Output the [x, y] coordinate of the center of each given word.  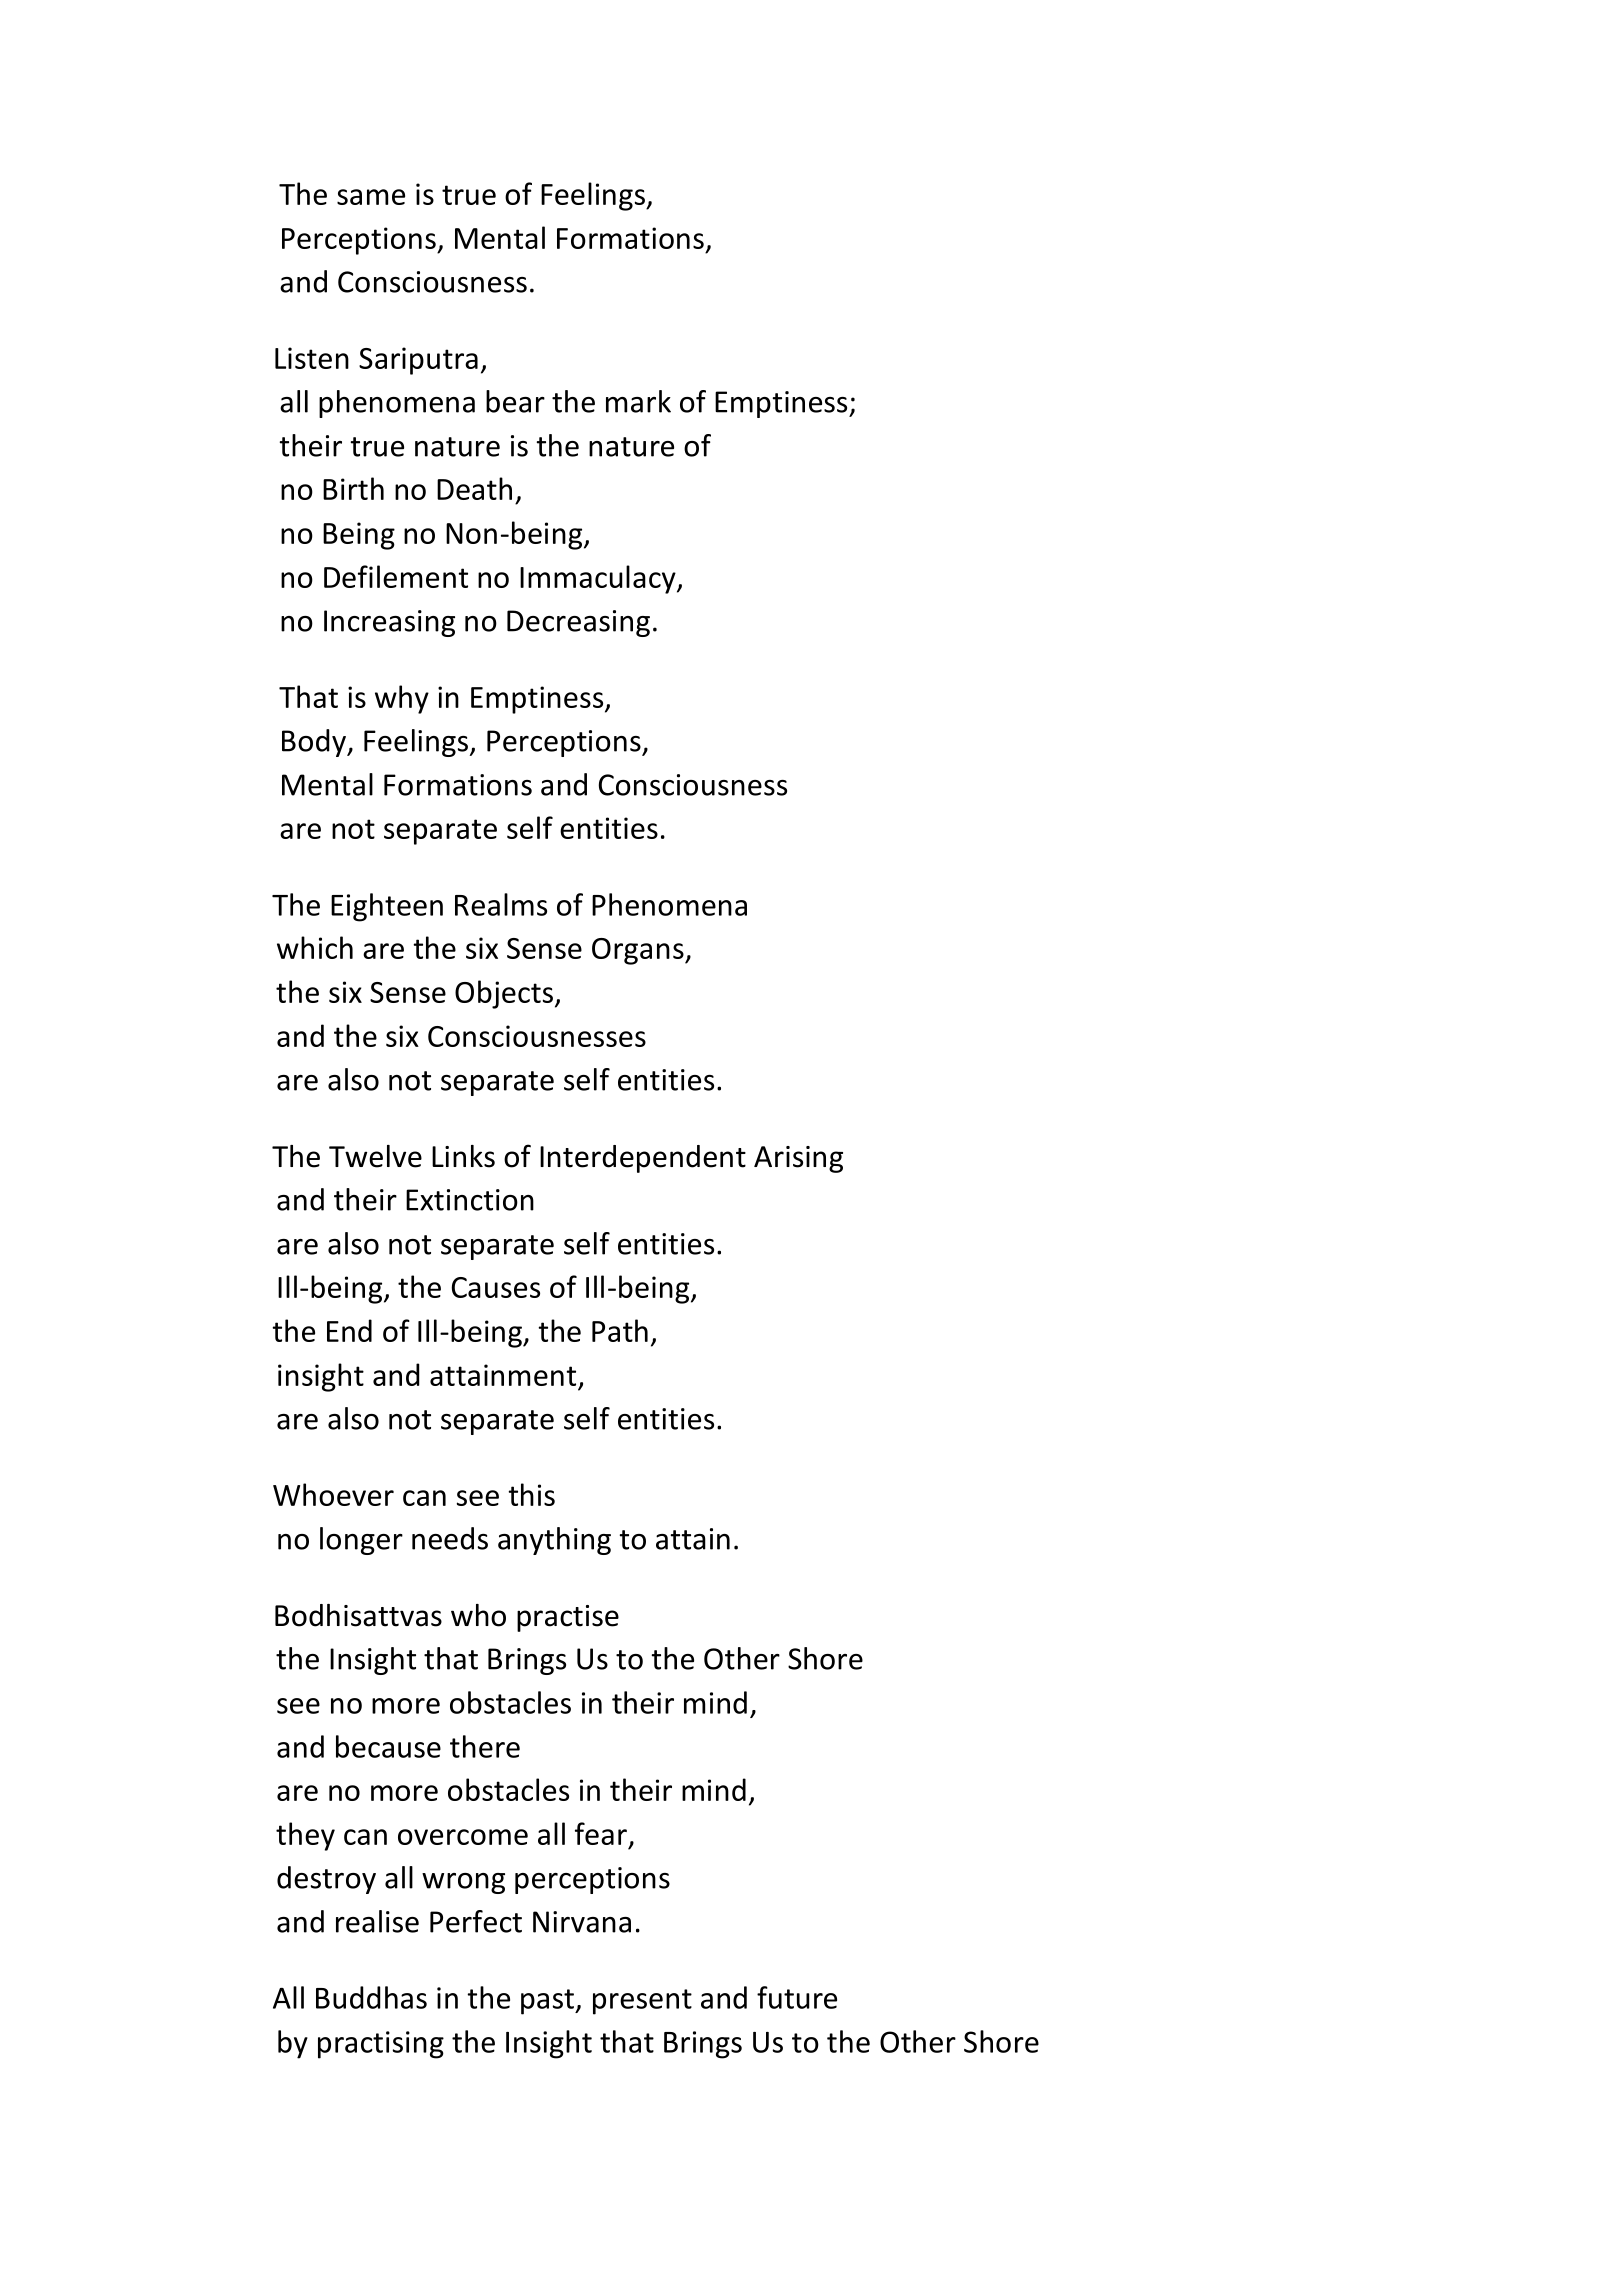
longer [361, 1541]
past [548, 2002]
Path [620, 1330]
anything [554, 1541]
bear [515, 401]
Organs [639, 951]
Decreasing [578, 623]
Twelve [375, 1156]
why [402, 699]
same [371, 197]
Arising [798, 1159]
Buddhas [371, 1997]
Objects [504, 994]
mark [638, 401]
